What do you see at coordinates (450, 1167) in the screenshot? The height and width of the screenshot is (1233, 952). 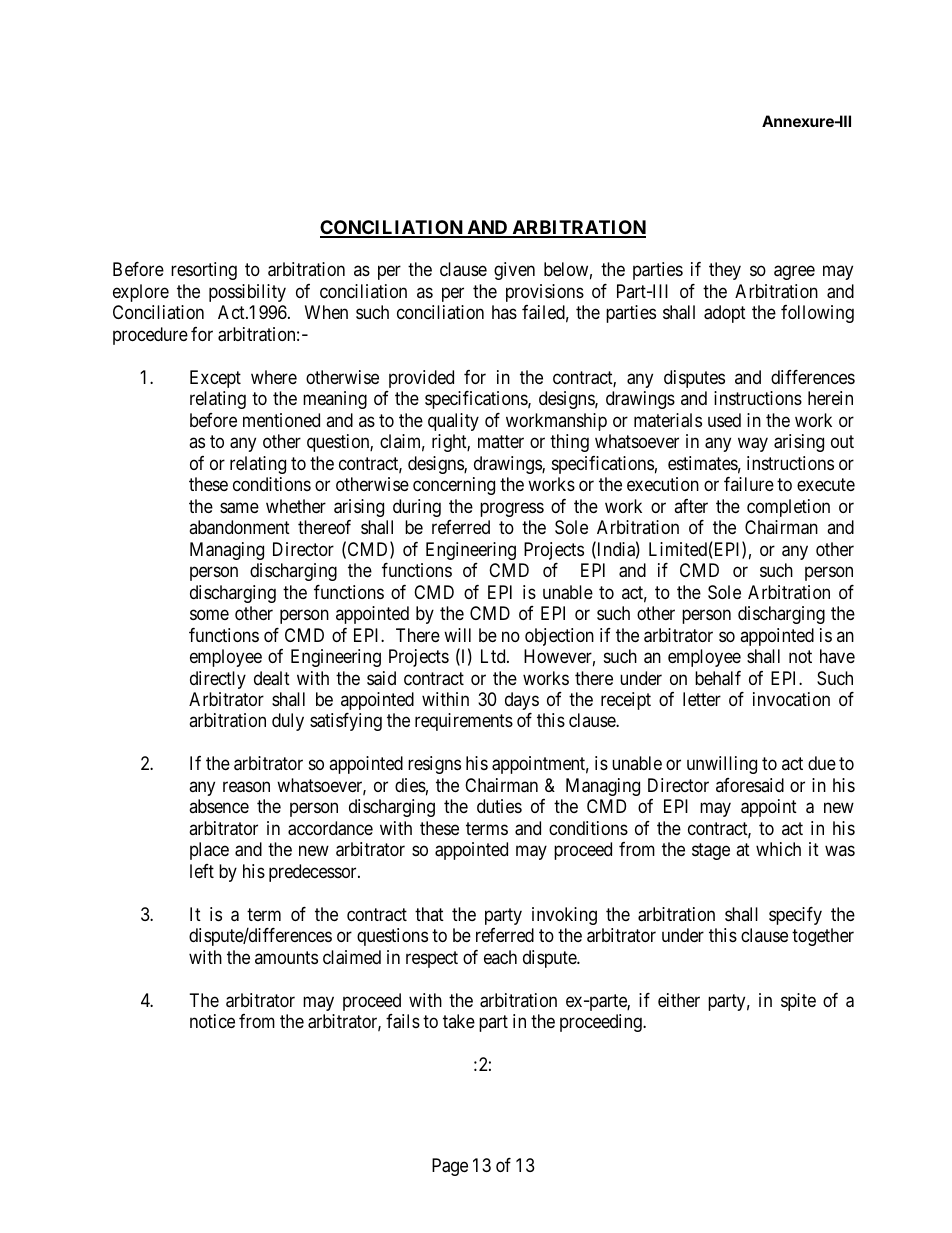 I see `Page` at bounding box center [450, 1167].
